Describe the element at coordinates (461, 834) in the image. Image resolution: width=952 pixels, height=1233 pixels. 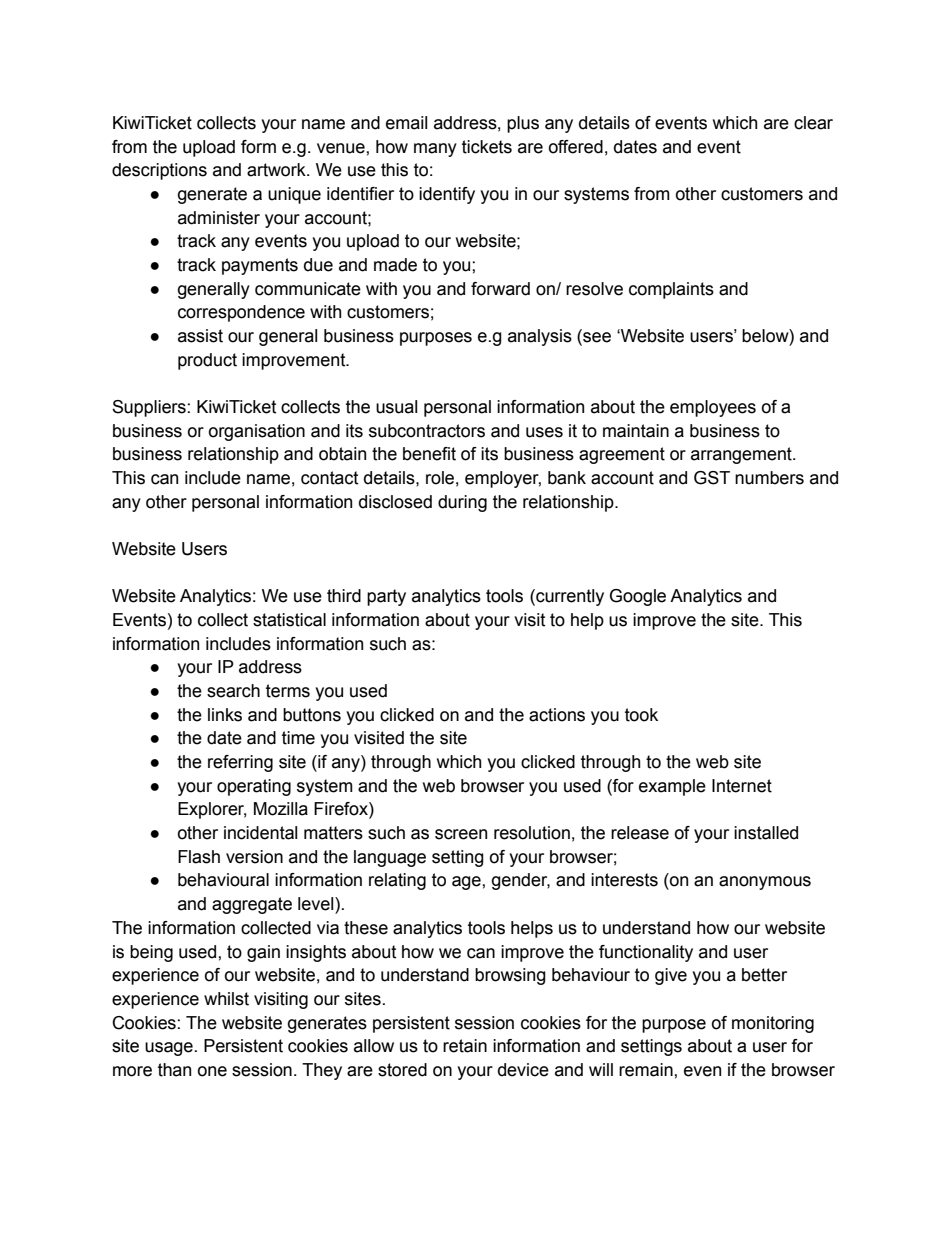
I see `screen` at that location.
